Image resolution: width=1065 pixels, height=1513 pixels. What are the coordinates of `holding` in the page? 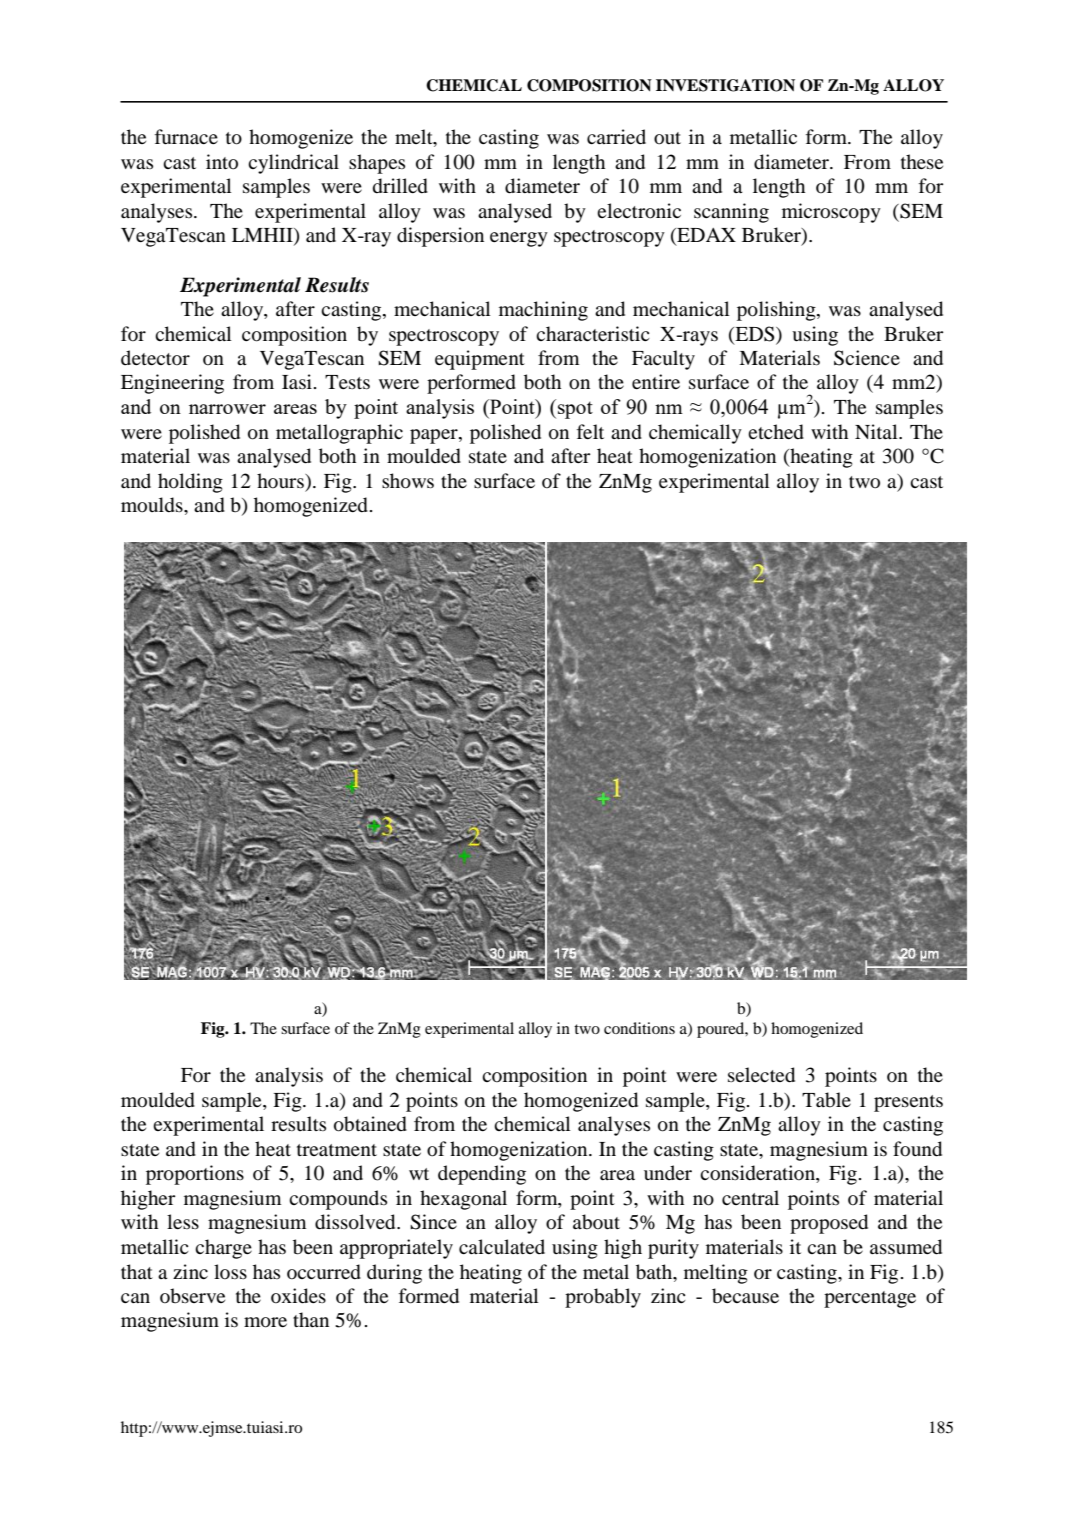 It's located at (190, 483).
